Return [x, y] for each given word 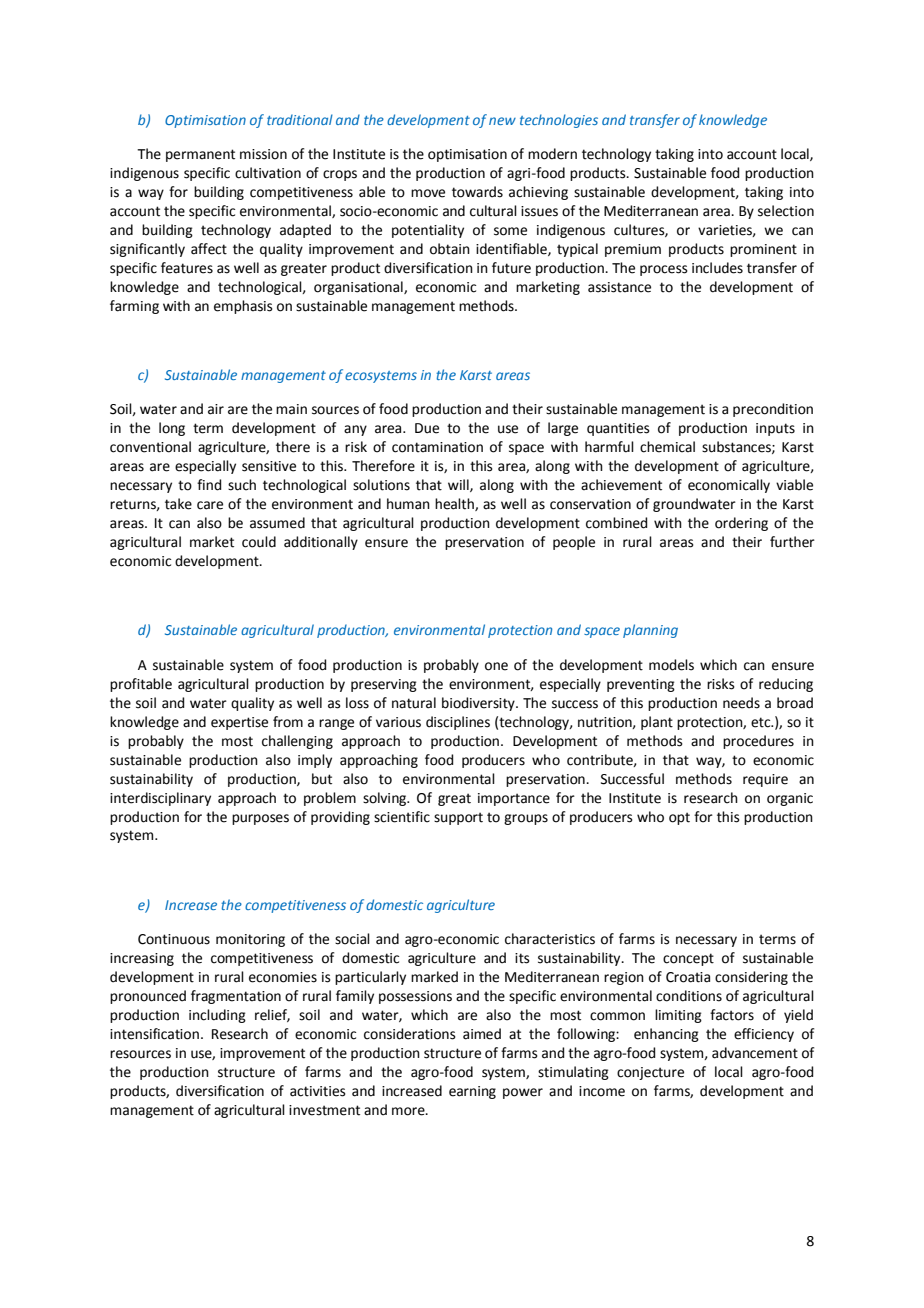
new [502, 121]
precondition [773, 410]
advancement [755, 1053]
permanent [200, 155]
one [496, 666]
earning [472, 1092]
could [259, 542]
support [458, 818]
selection [786, 211]
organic [790, 799]
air [216, 409]
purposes [260, 819]
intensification [154, 1034]
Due [427, 428]
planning [650, 631]
